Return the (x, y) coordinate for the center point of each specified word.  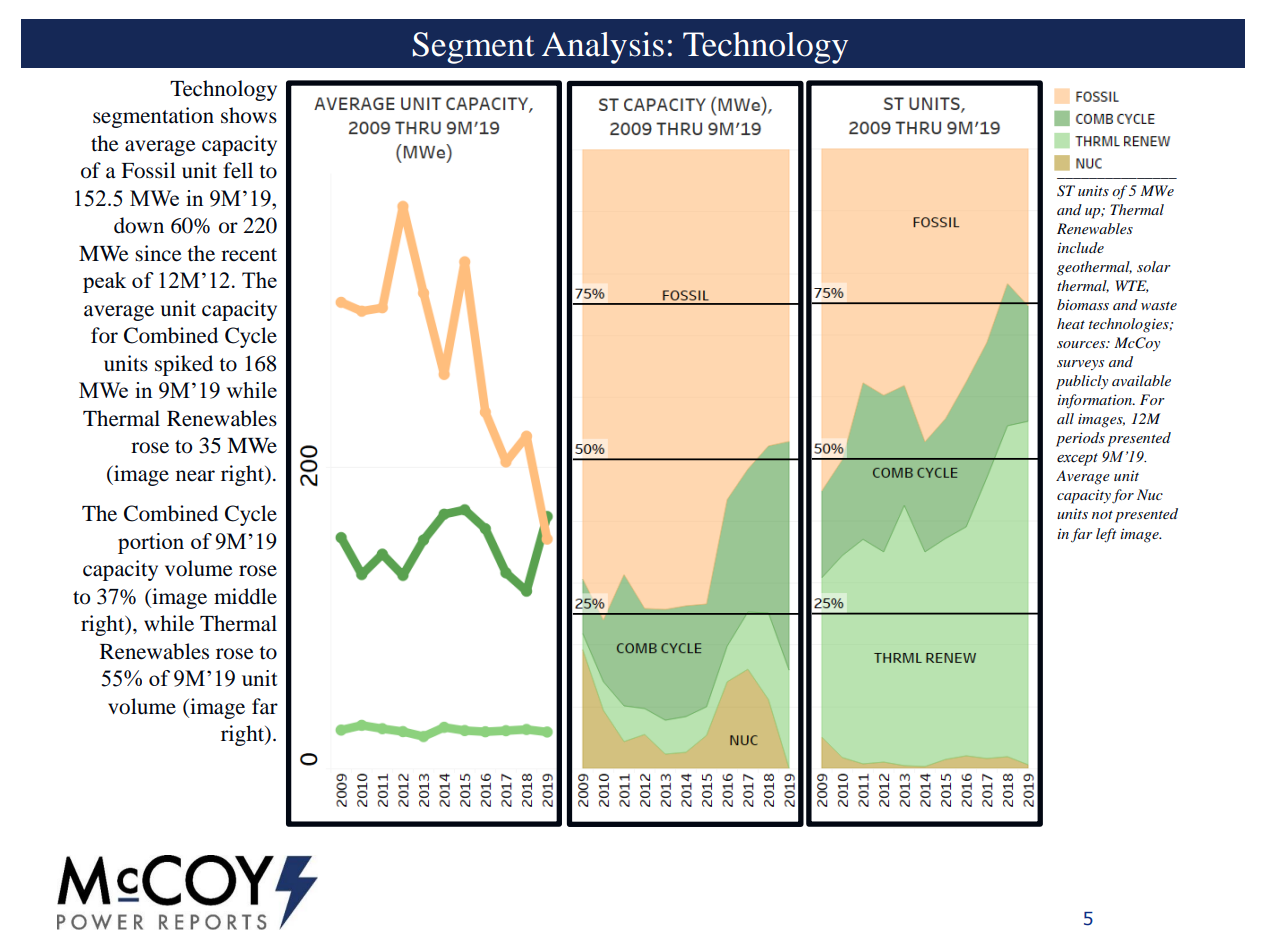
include (1080, 247)
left (1106, 535)
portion (151, 543)
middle (245, 596)
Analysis (603, 48)
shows (249, 115)
